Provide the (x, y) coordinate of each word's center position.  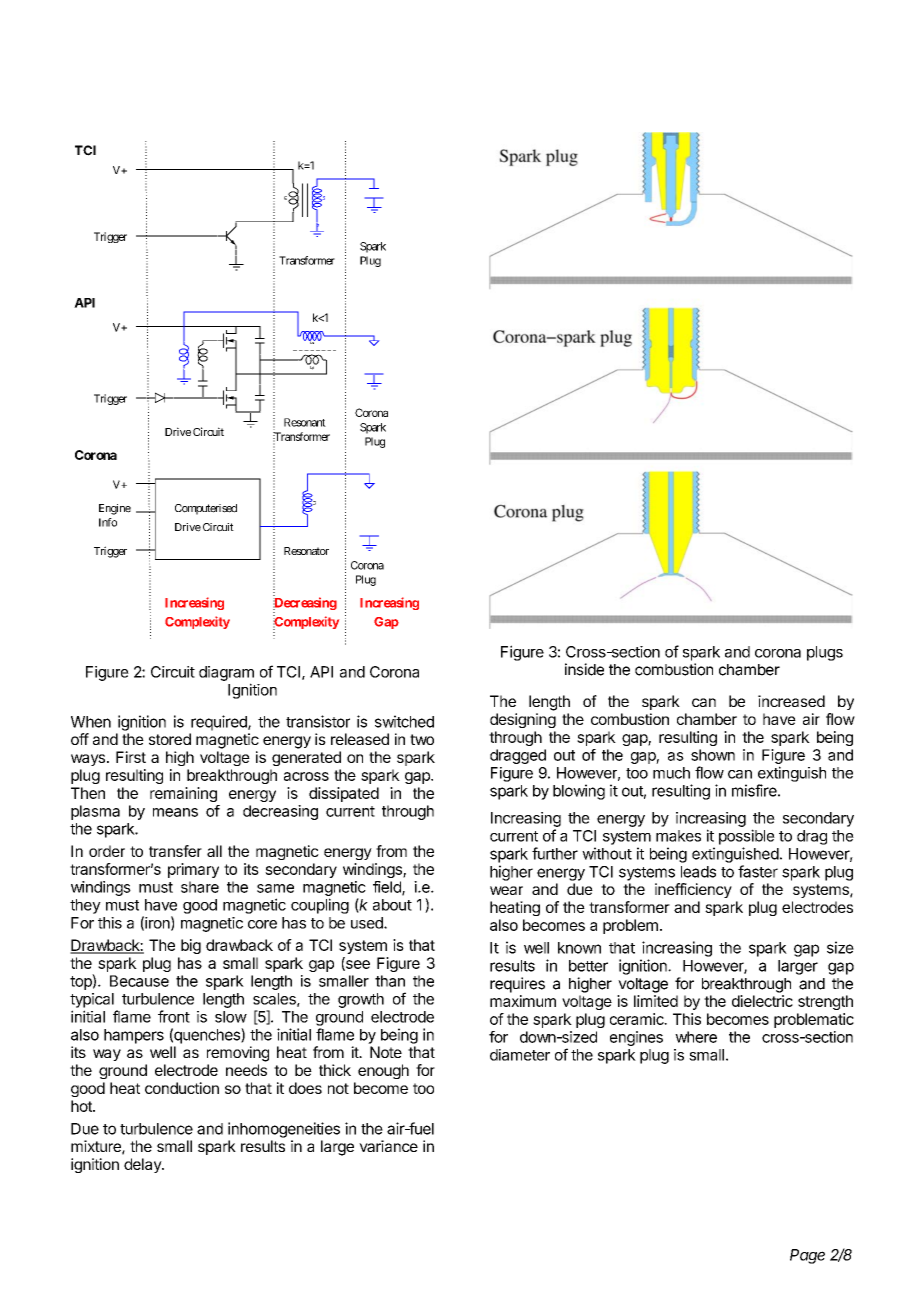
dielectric (762, 1001)
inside (584, 669)
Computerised (206, 509)
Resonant (305, 422)
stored (170, 739)
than (390, 981)
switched (404, 721)
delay (143, 1165)
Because (139, 981)
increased (791, 701)
